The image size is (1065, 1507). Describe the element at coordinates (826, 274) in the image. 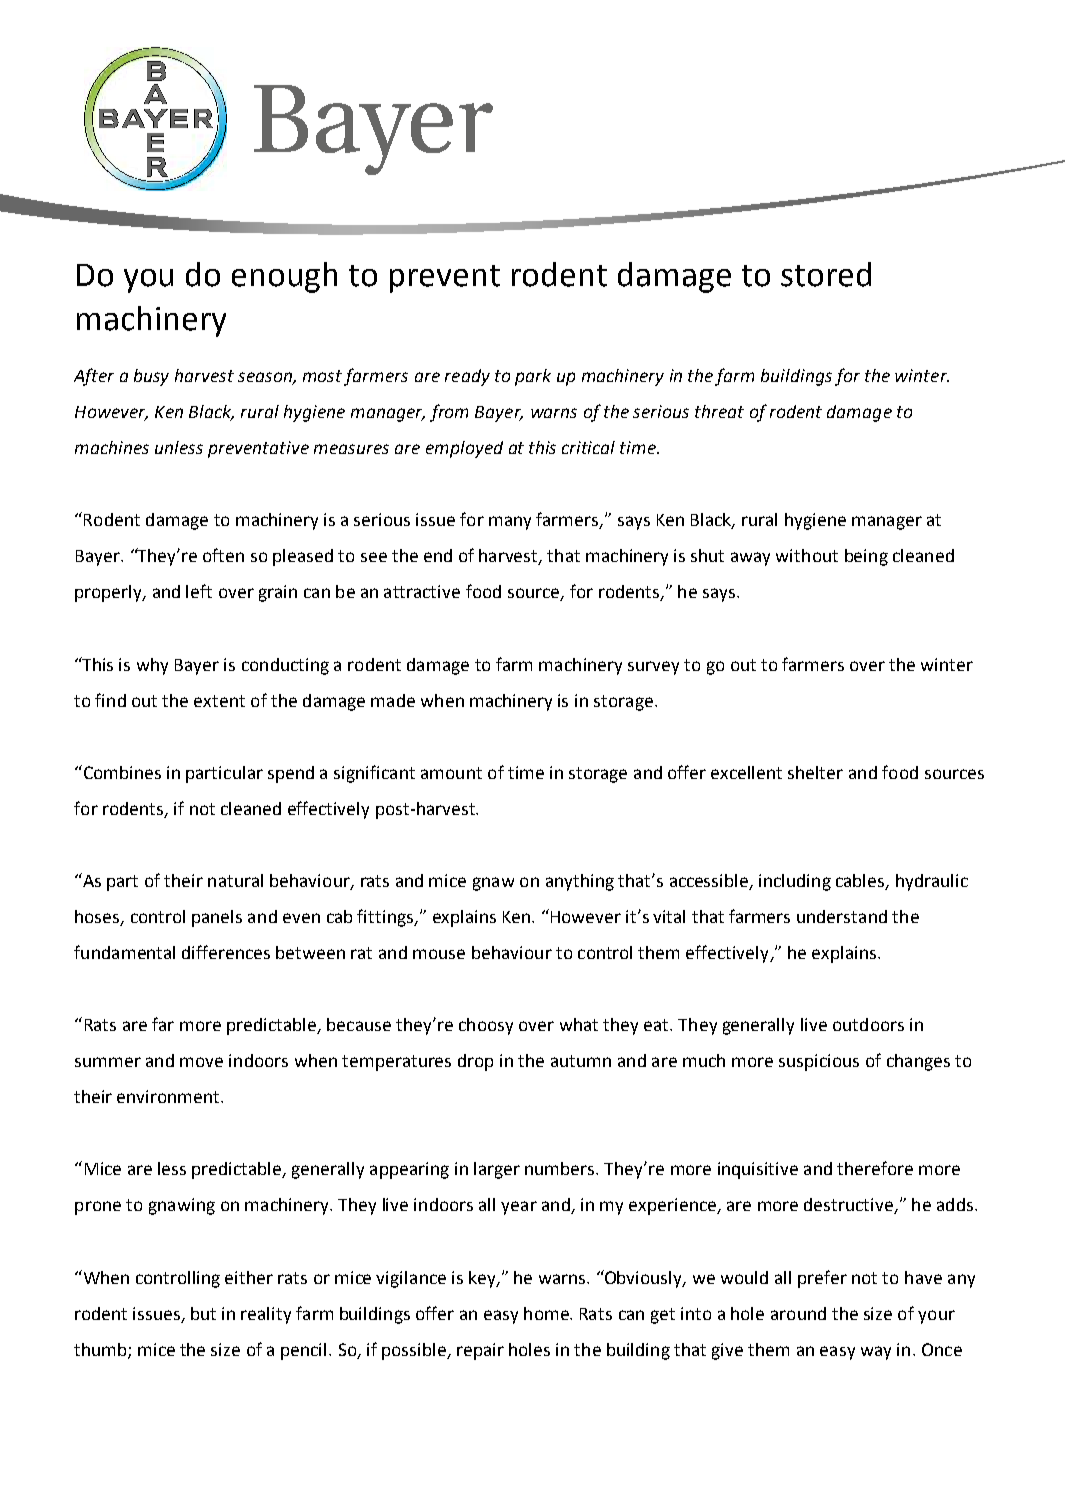

I see `stored` at that location.
